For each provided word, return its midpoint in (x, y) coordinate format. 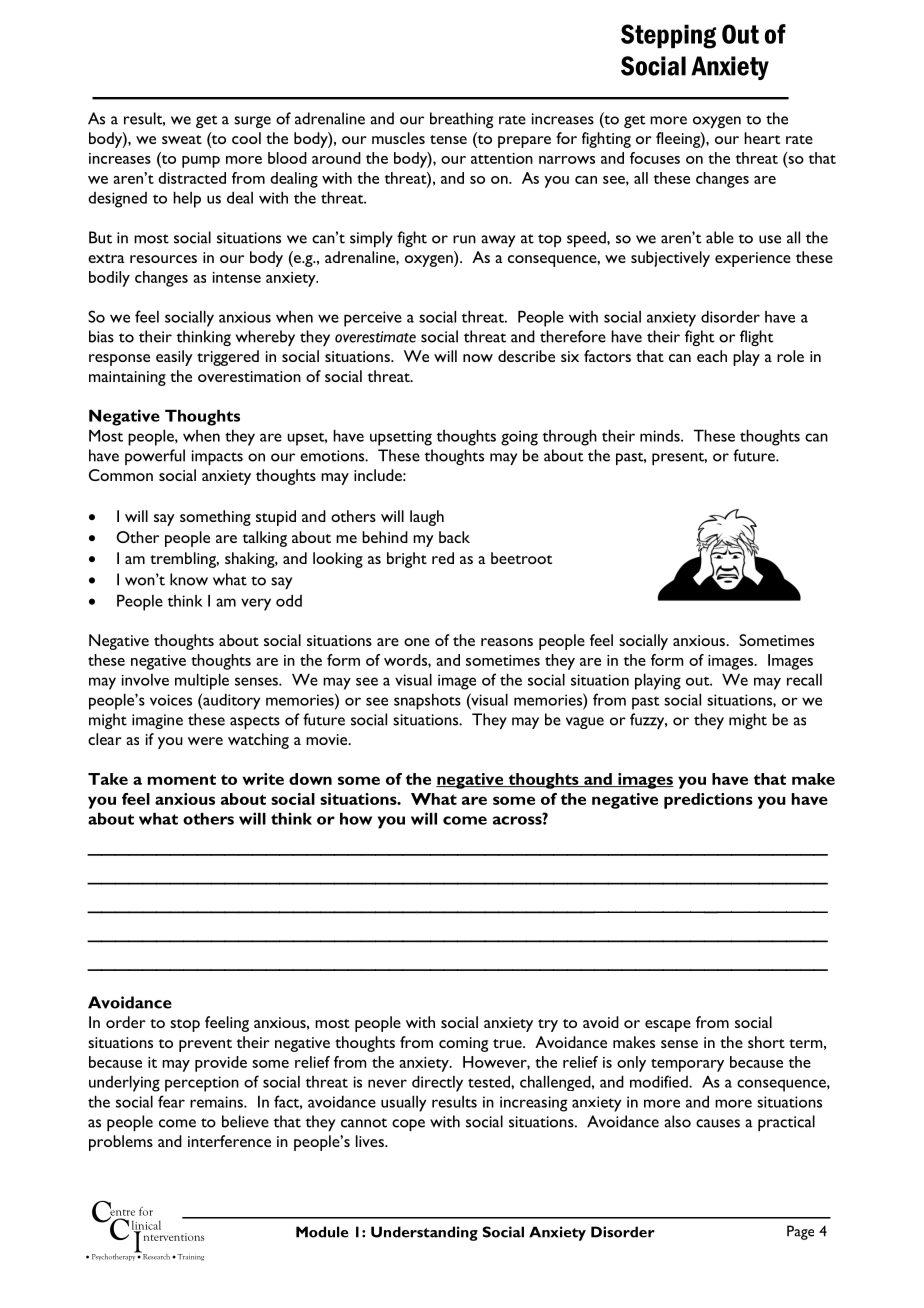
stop (185, 1025)
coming (463, 1044)
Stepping (668, 36)
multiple (202, 681)
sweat (182, 139)
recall (804, 680)
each (712, 356)
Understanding (424, 1233)
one (417, 642)
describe (526, 356)
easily (174, 358)
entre (122, 1212)
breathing (461, 120)
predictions (708, 801)
